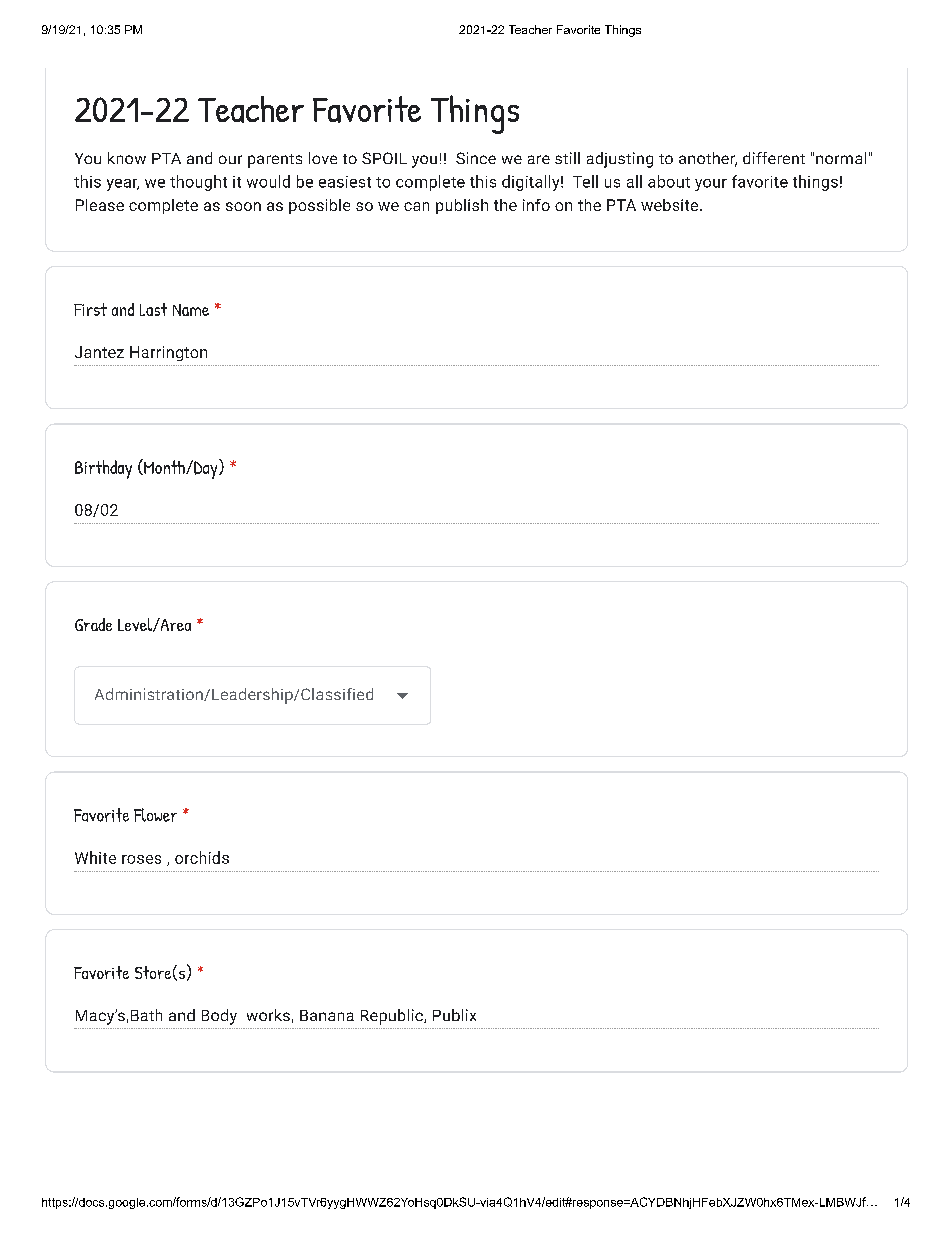  I want to click on your, so click(711, 185).
